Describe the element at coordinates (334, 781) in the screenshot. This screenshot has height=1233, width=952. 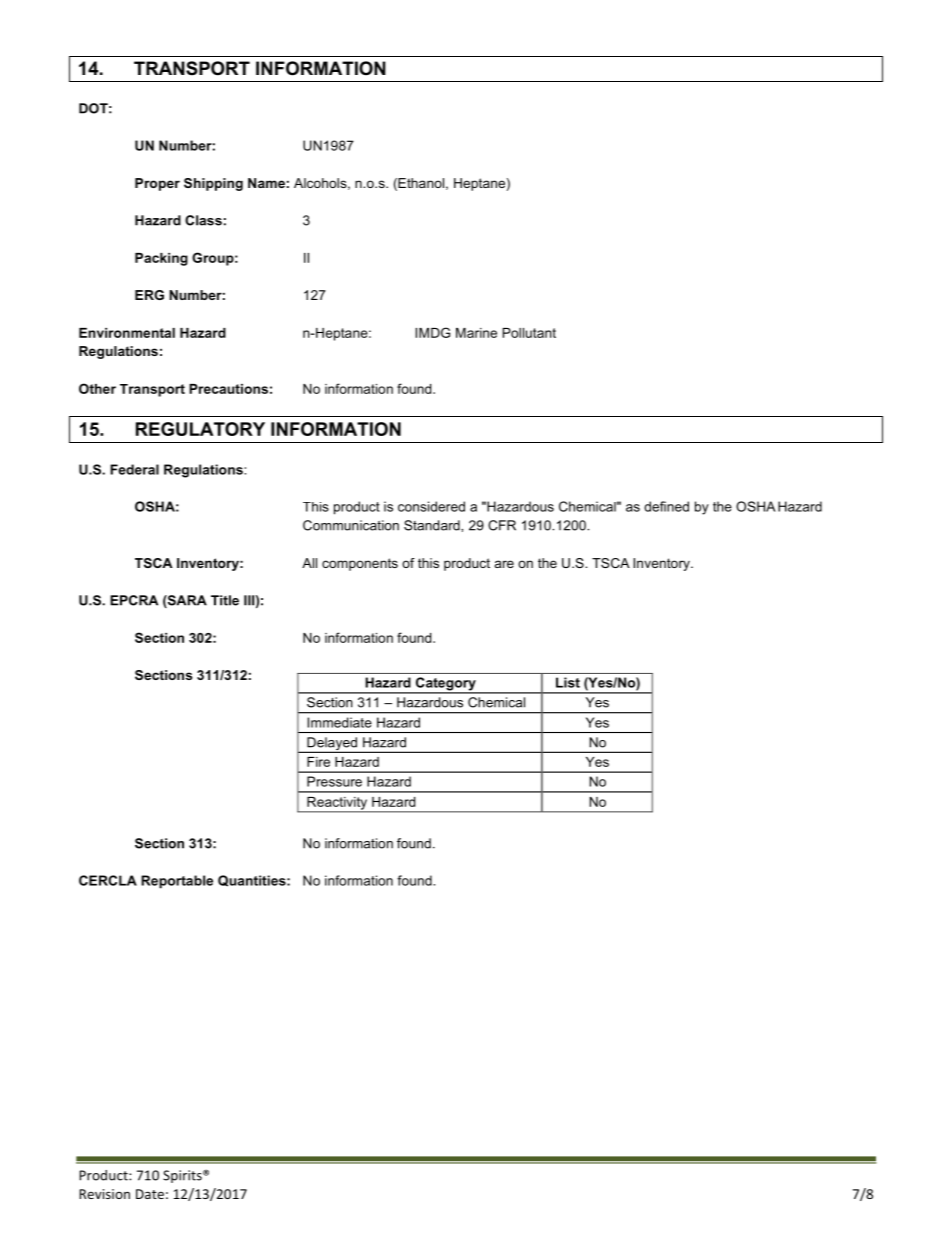
I see `Pressure` at that location.
